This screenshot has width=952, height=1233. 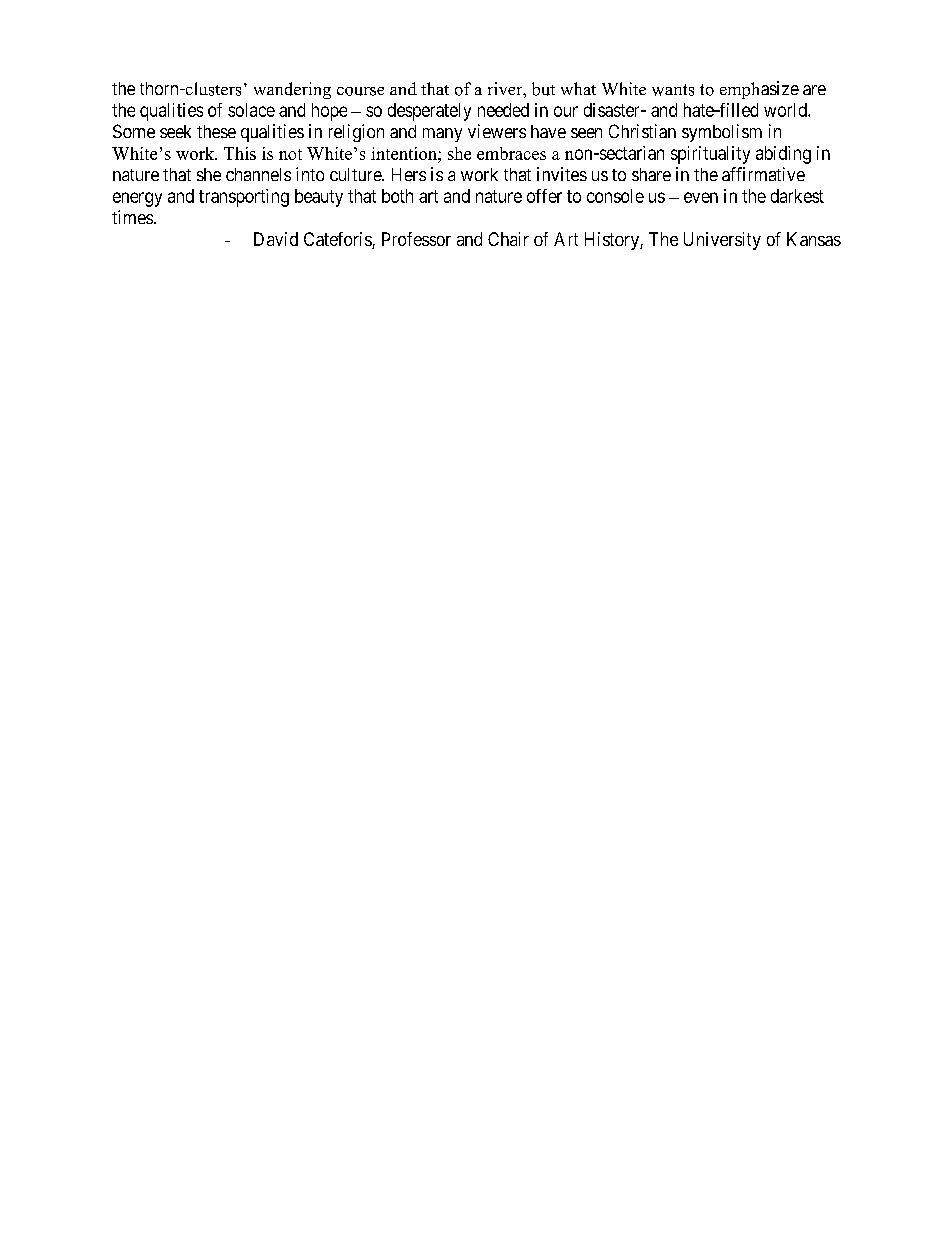 I want to click on Chair, so click(x=508, y=239).
